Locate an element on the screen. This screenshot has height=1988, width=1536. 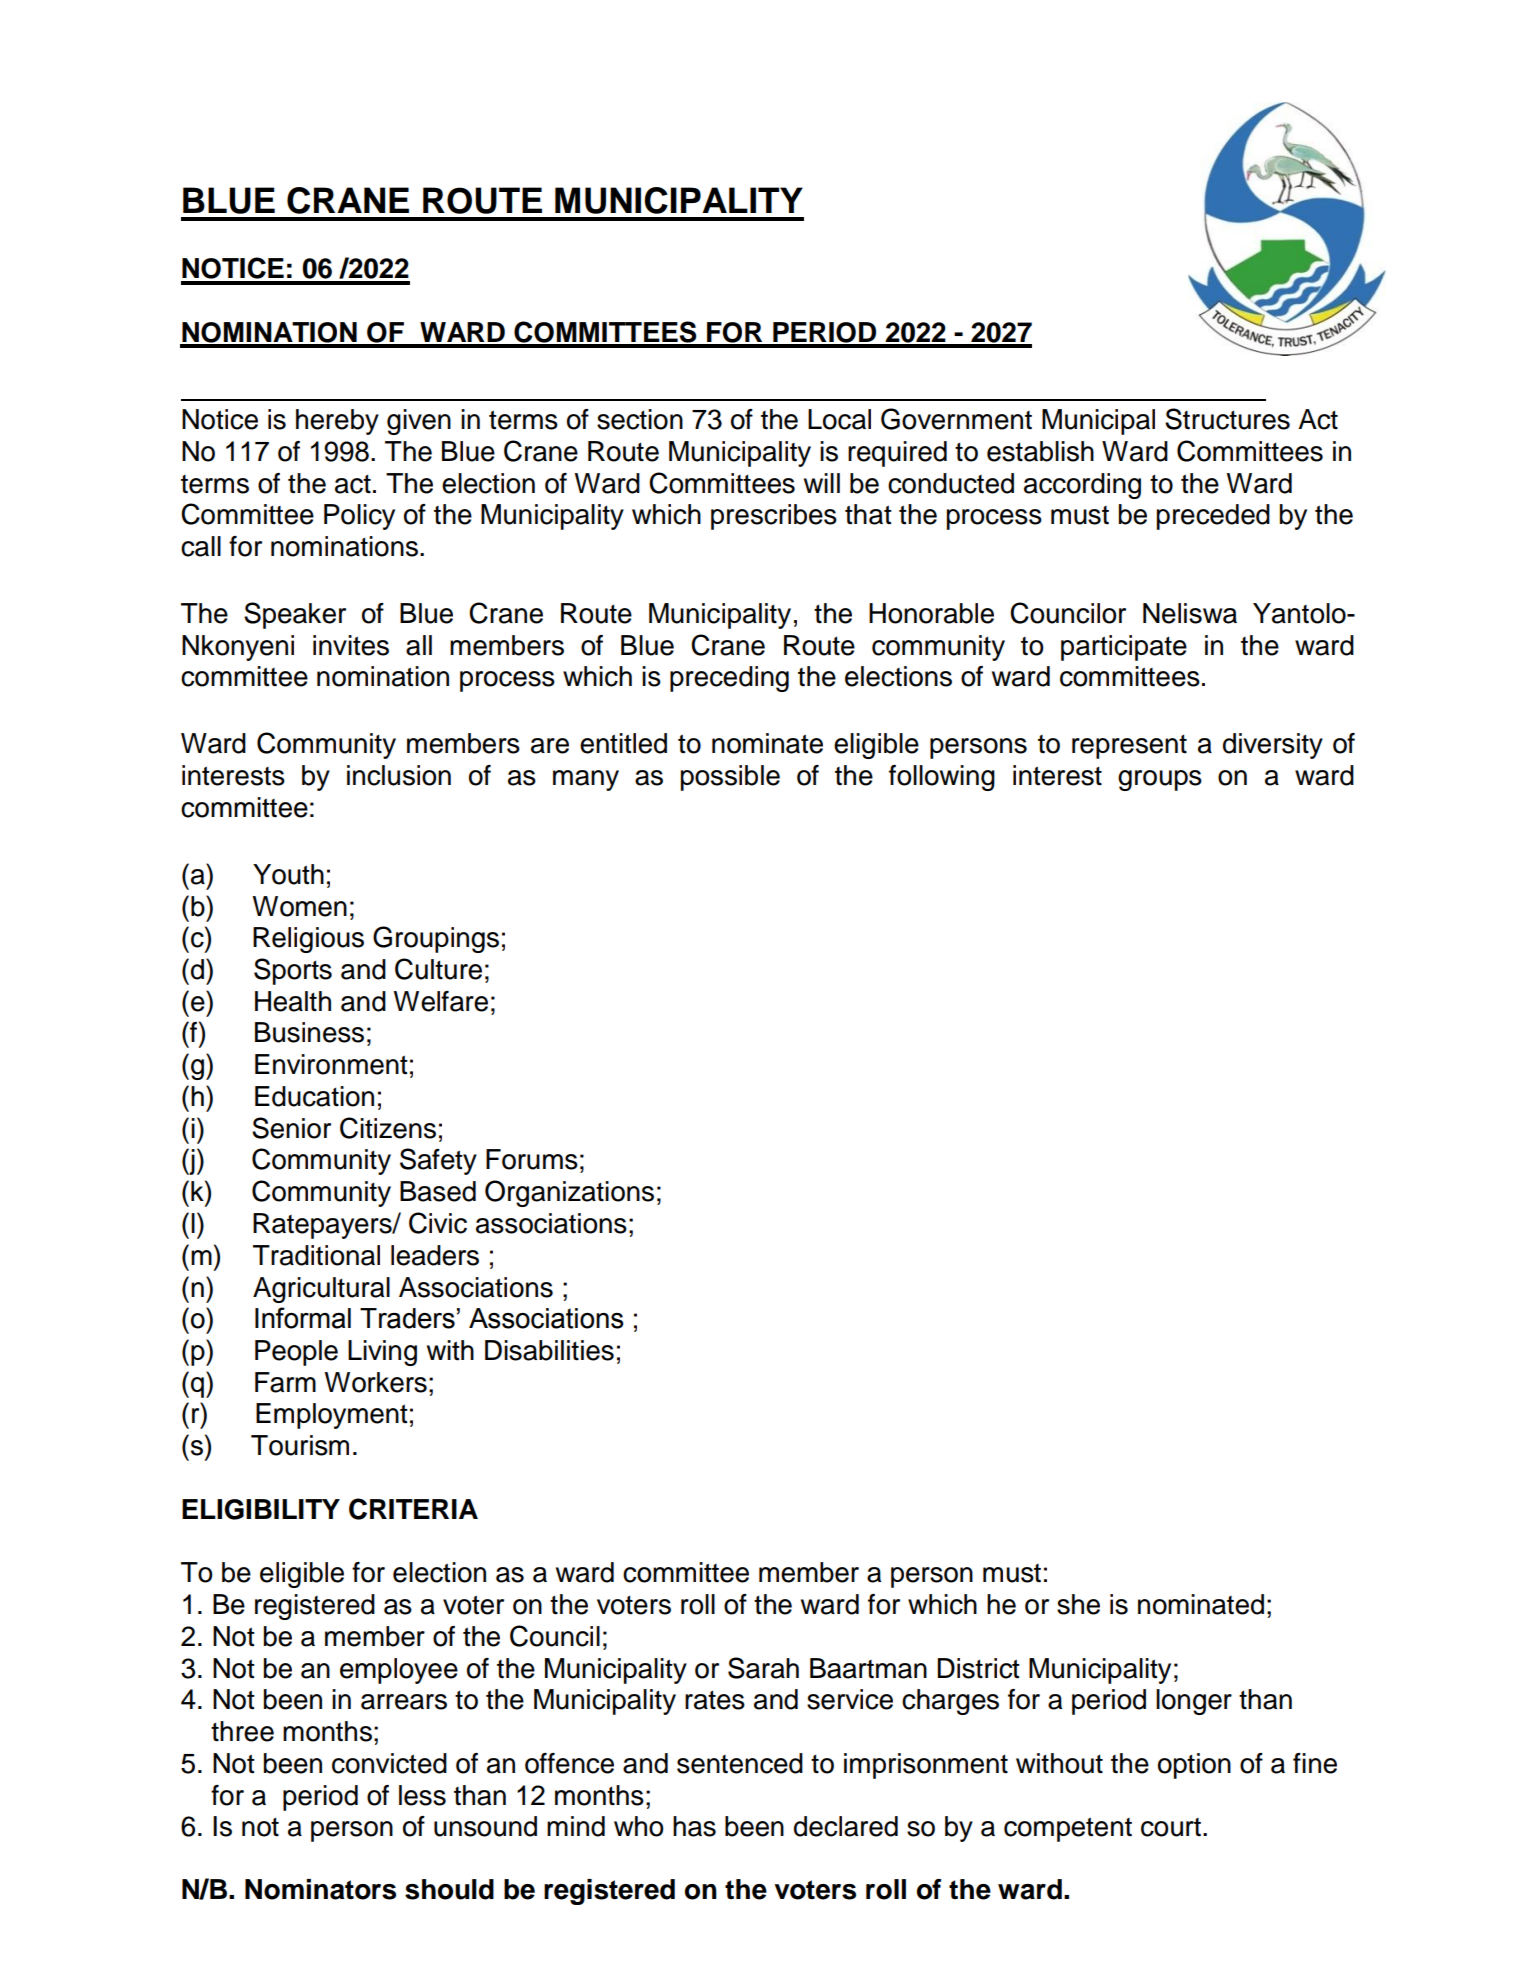
has is located at coordinates (694, 1826).
